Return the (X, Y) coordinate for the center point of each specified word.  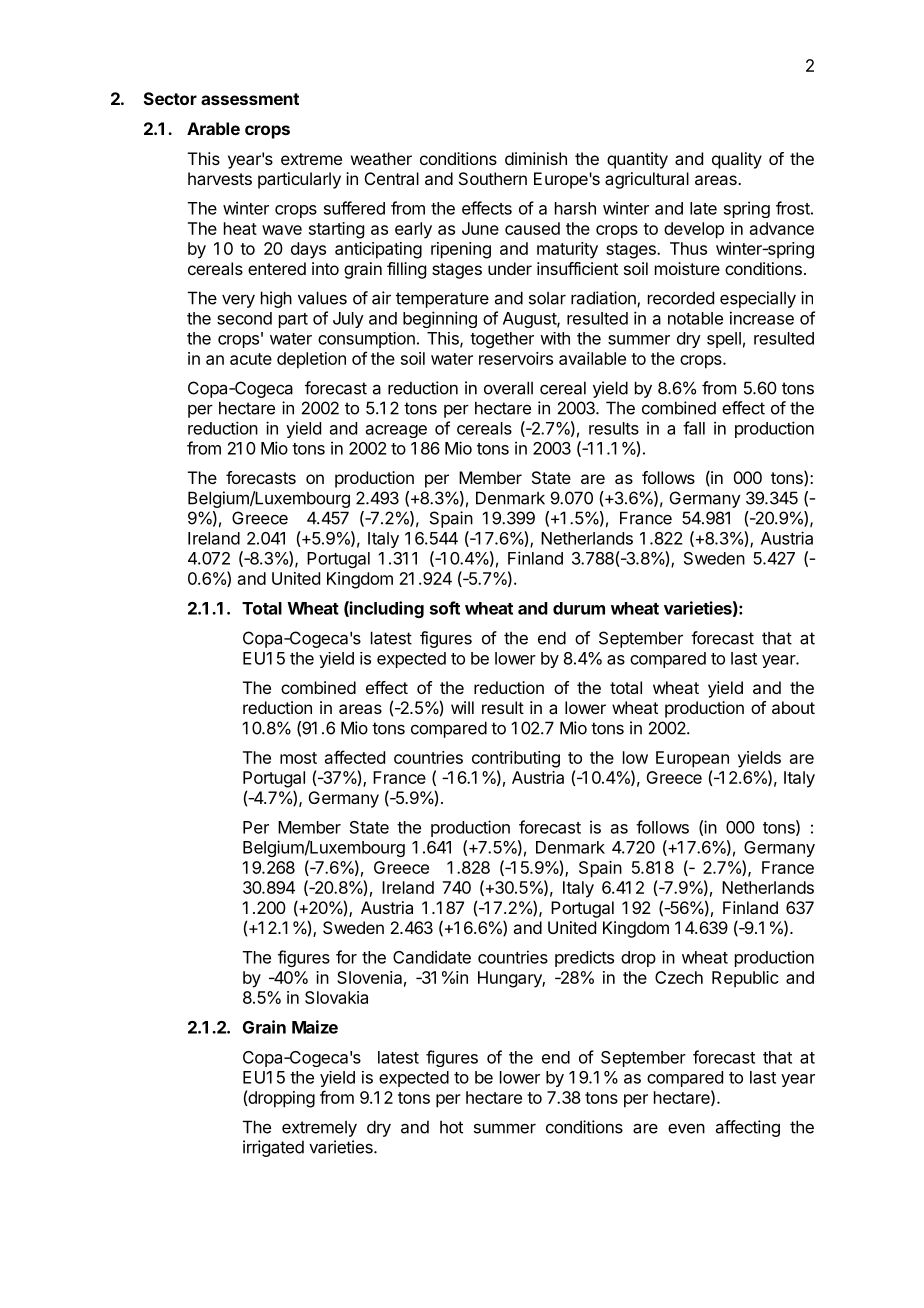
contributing (516, 759)
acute (251, 359)
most (298, 758)
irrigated (273, 1148)
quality (737, 160)
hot (451, 1127)
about (793, 707)
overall (508, 388)
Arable (213, 128)
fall (694, 428)
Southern (493, 178)
